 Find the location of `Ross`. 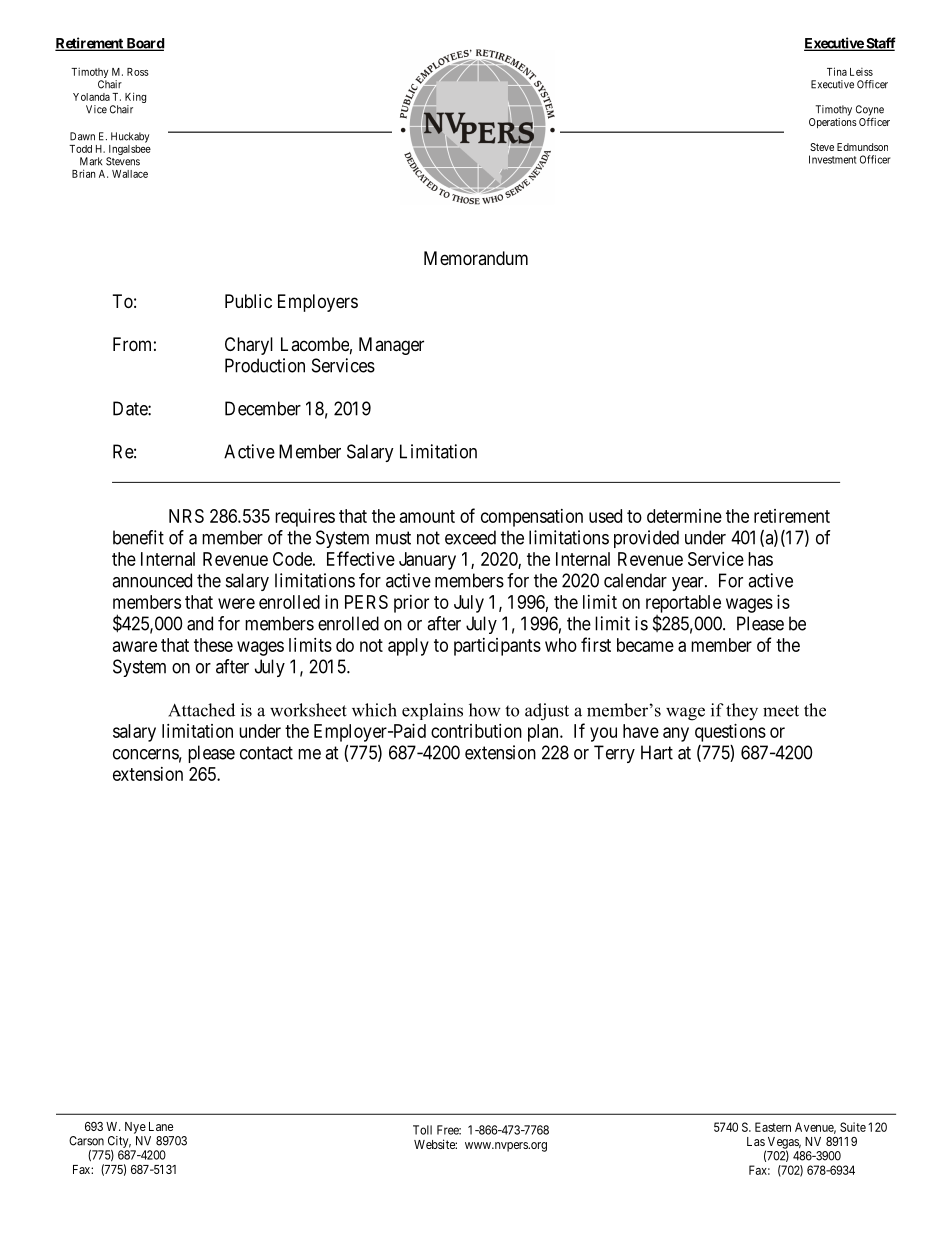

Ross is located at coordinates (138, 72).
